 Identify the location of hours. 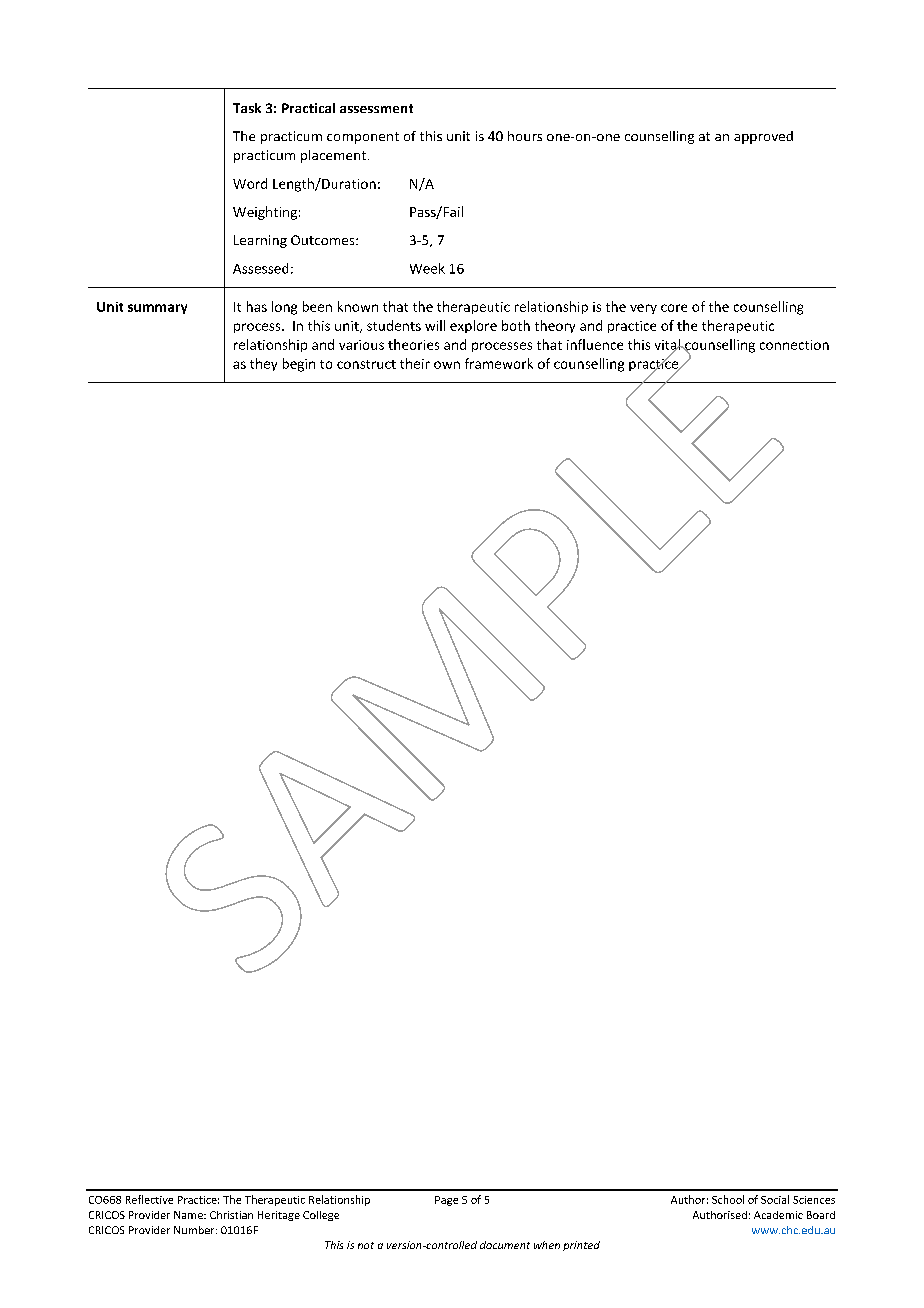
(525, 136).
